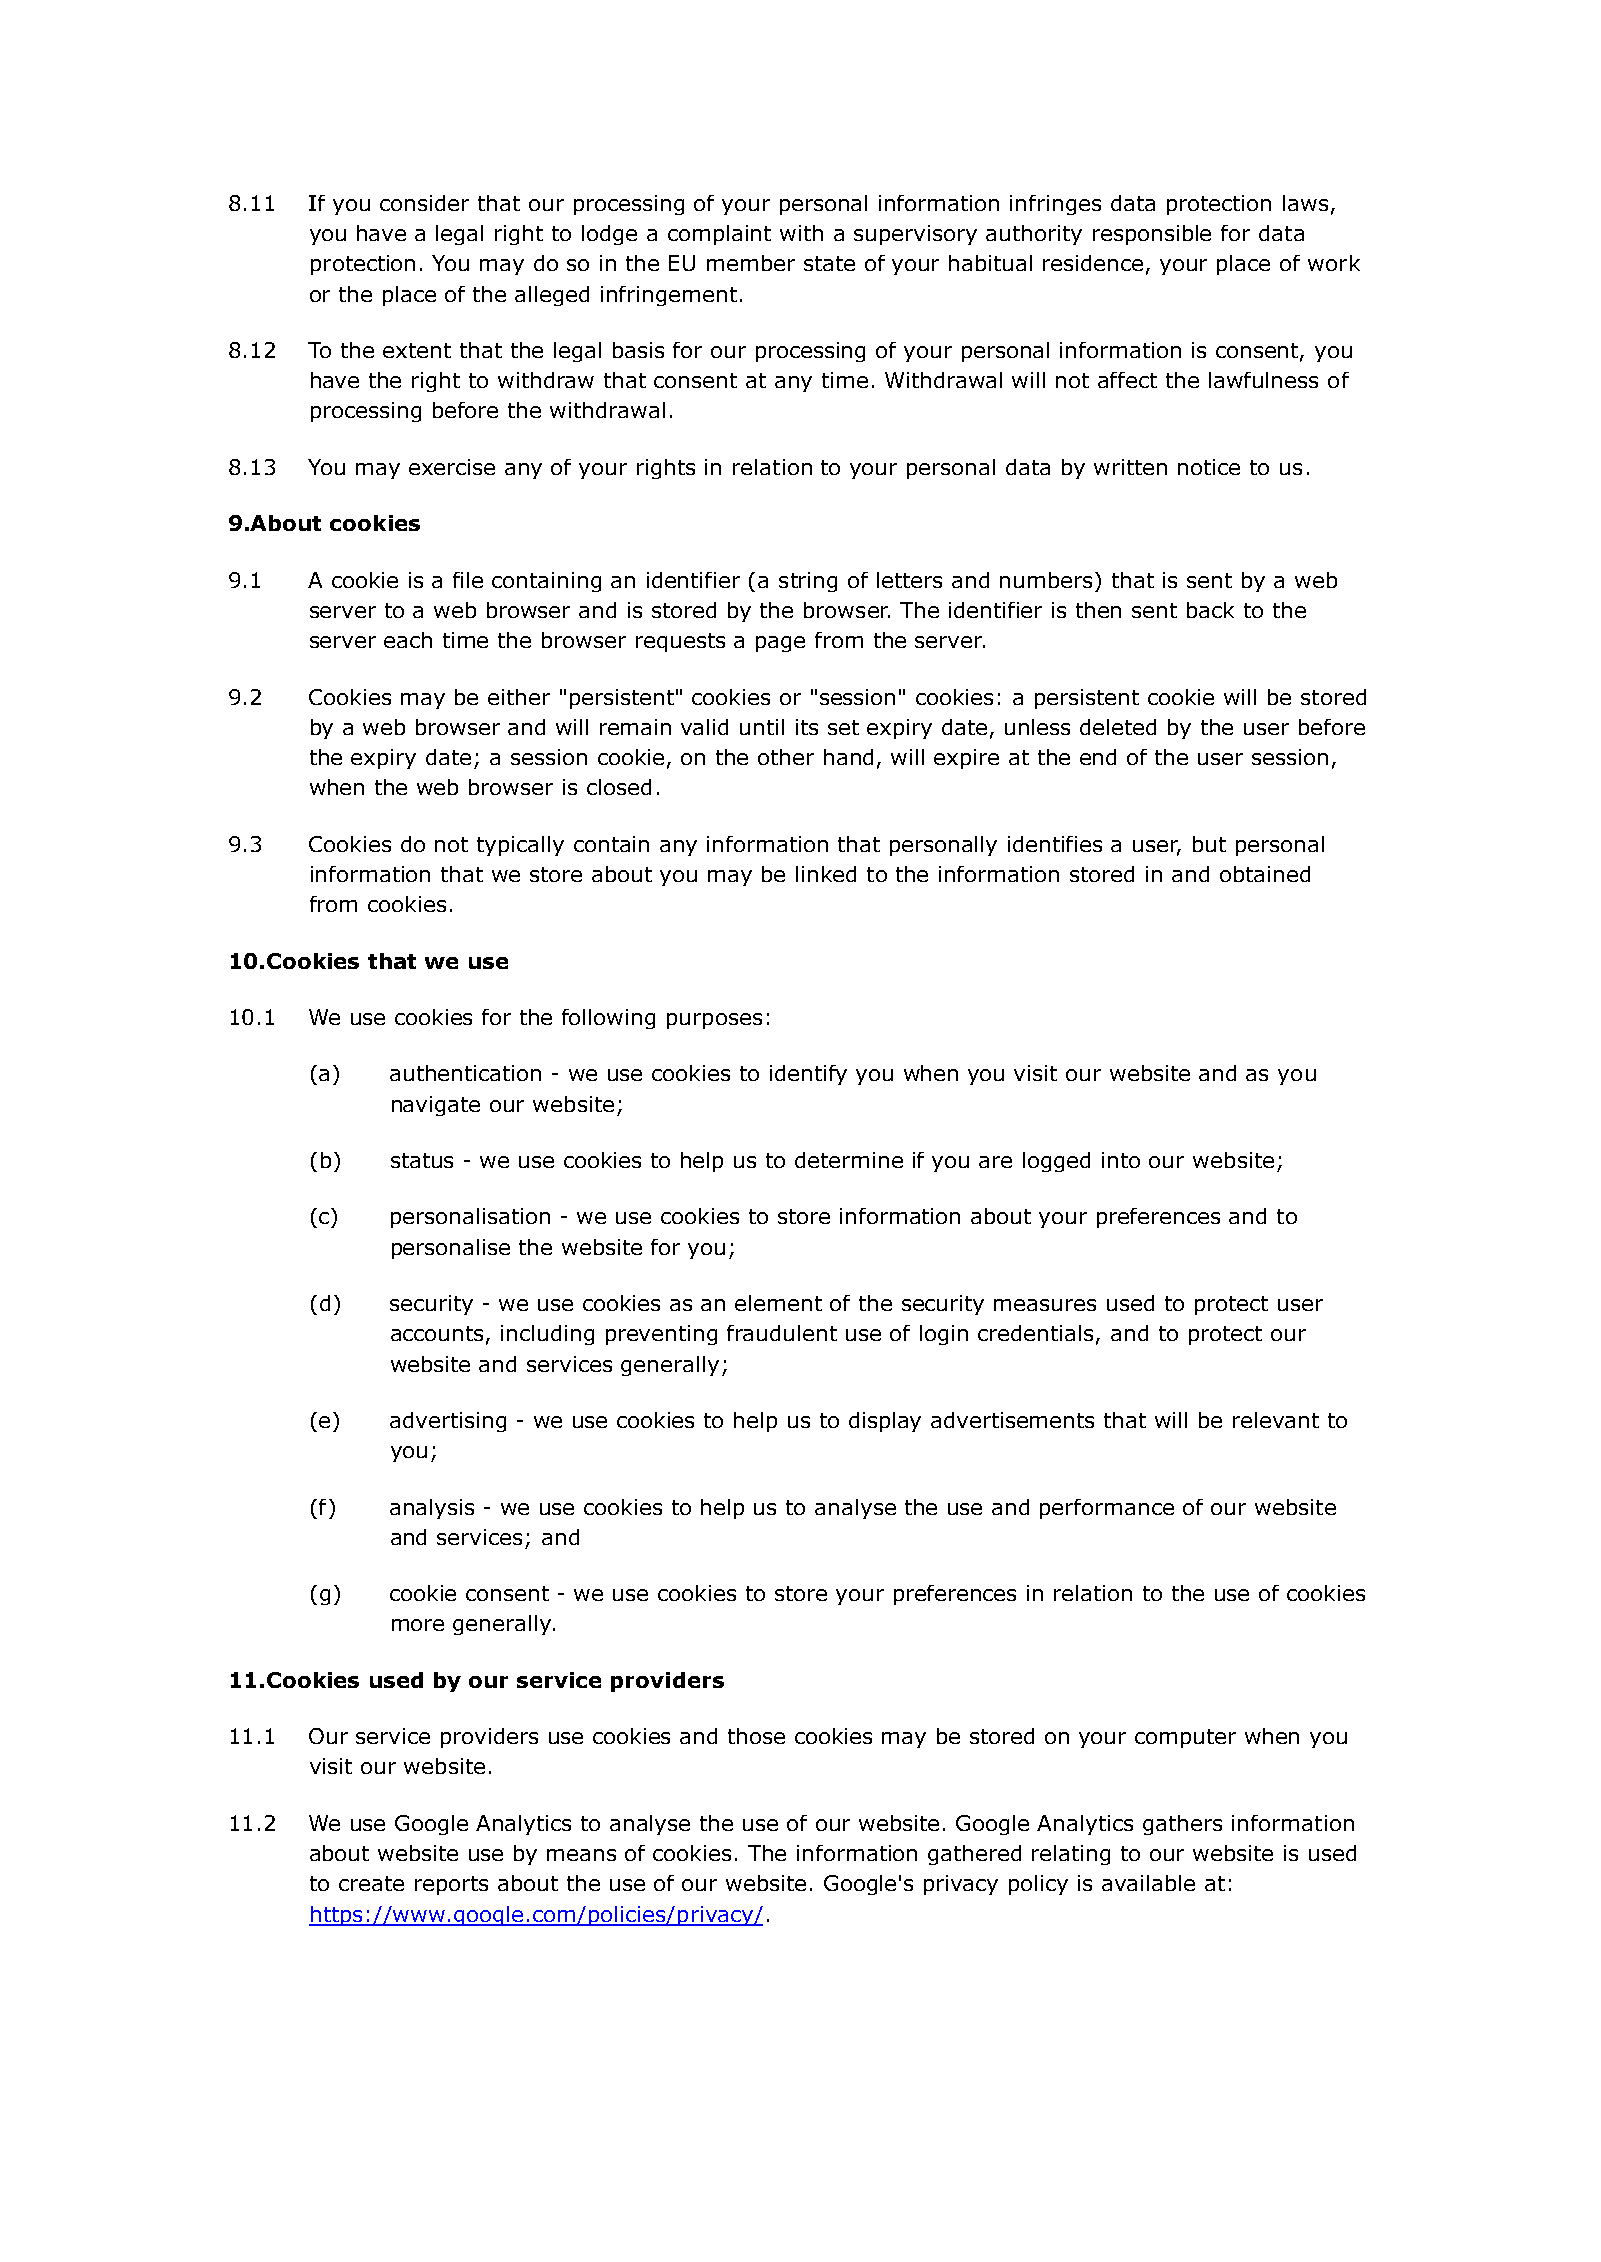 Image resolution: width=1601 pixels, height=2262 pixels. I want to click on relevant, so click(1276, 1420).
